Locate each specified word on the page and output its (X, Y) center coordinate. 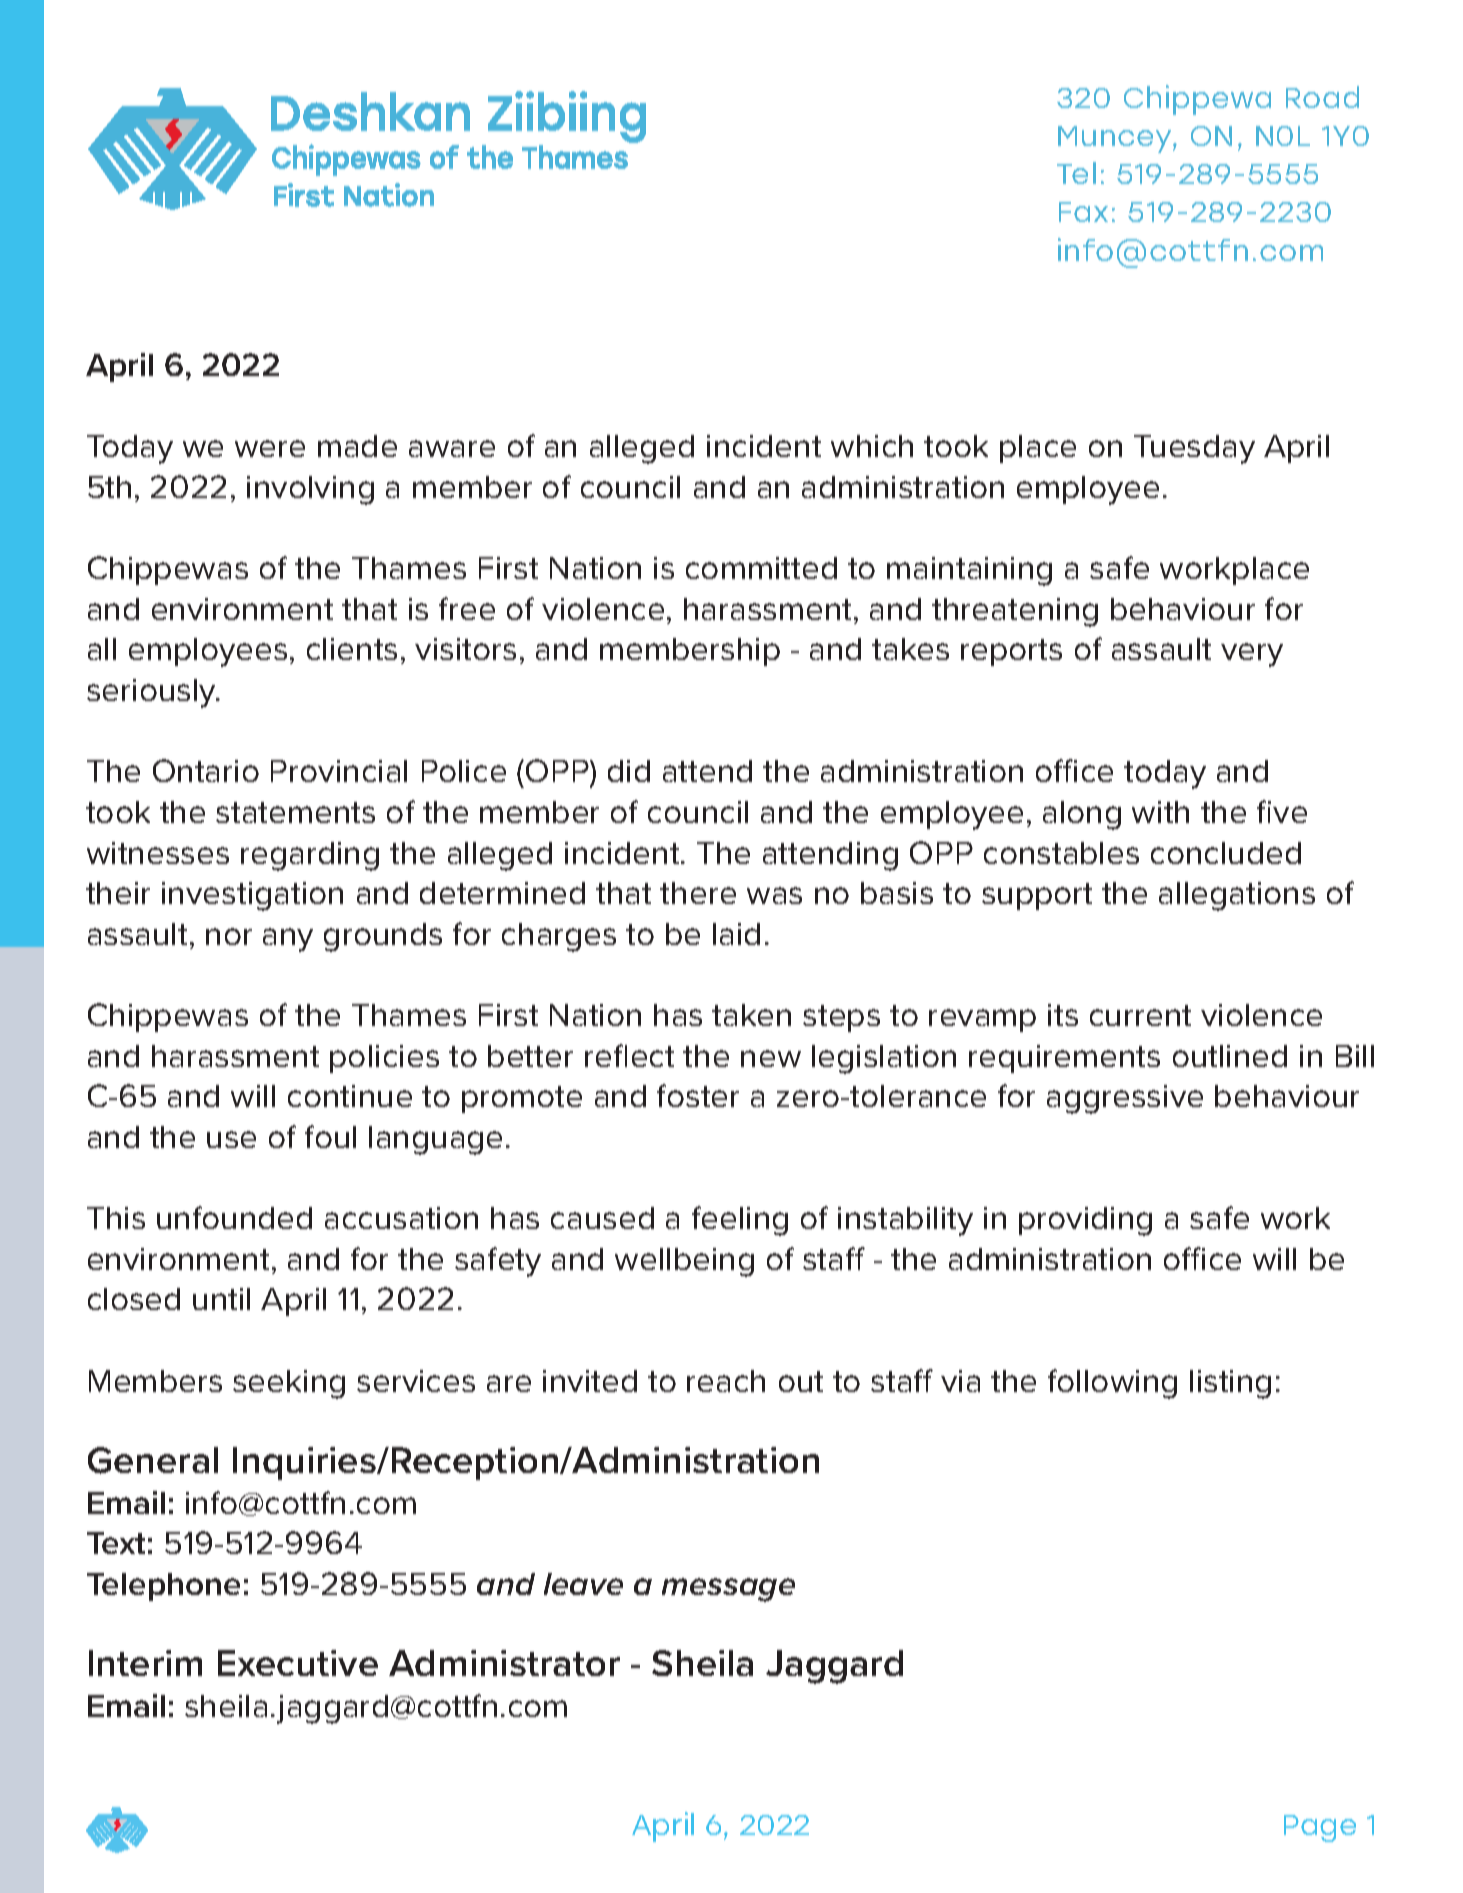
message (728, 1590)
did (629, 771)
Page (1320, 1828)
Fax (1083, 212)
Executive (298, 1663)
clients (352, 649)
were (270, 448)
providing (1085, 1221)
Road (1322, 97)
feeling (740, 1221)
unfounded (234, 1217)
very (1252, 655)
